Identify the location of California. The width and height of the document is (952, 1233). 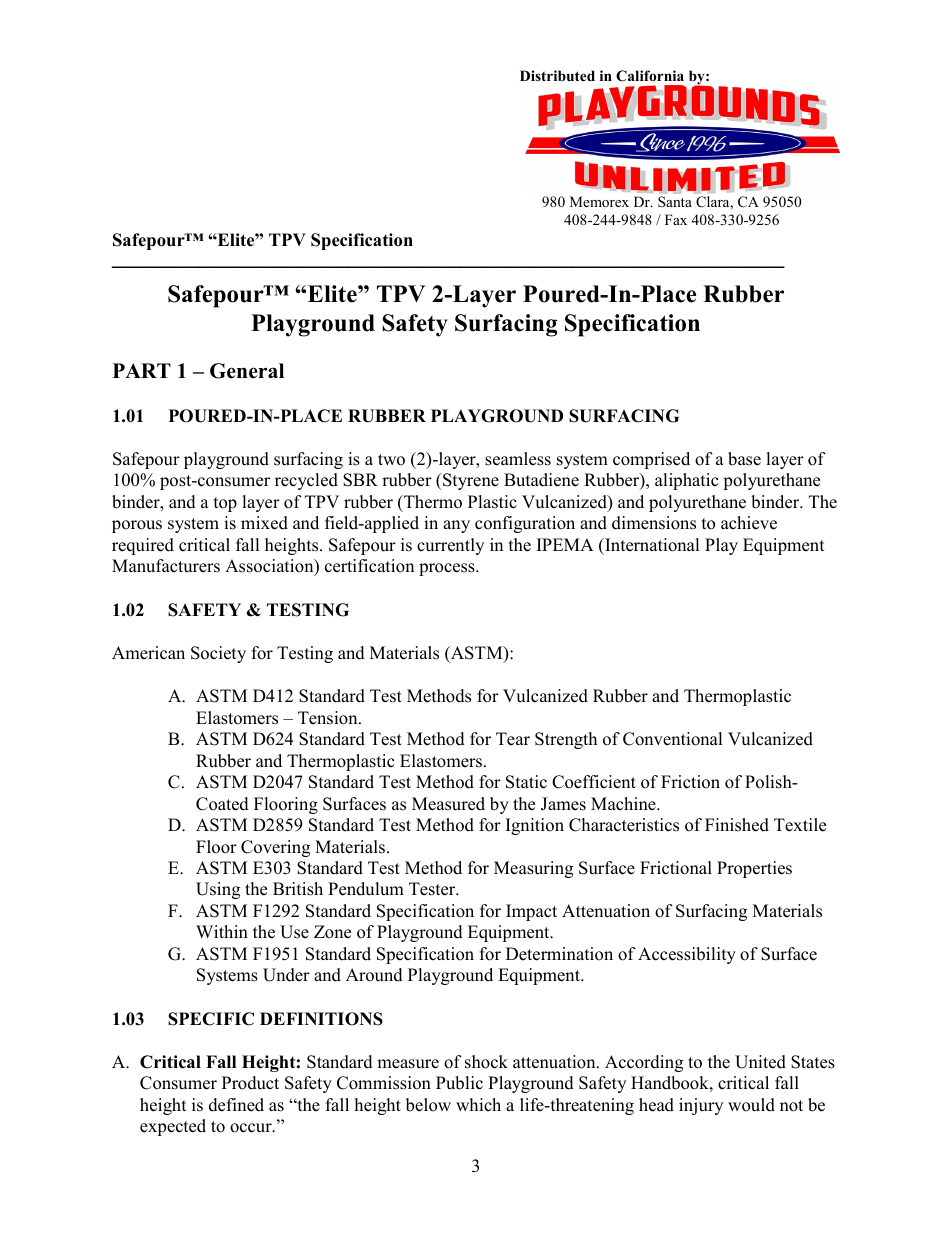
(650, 76).
